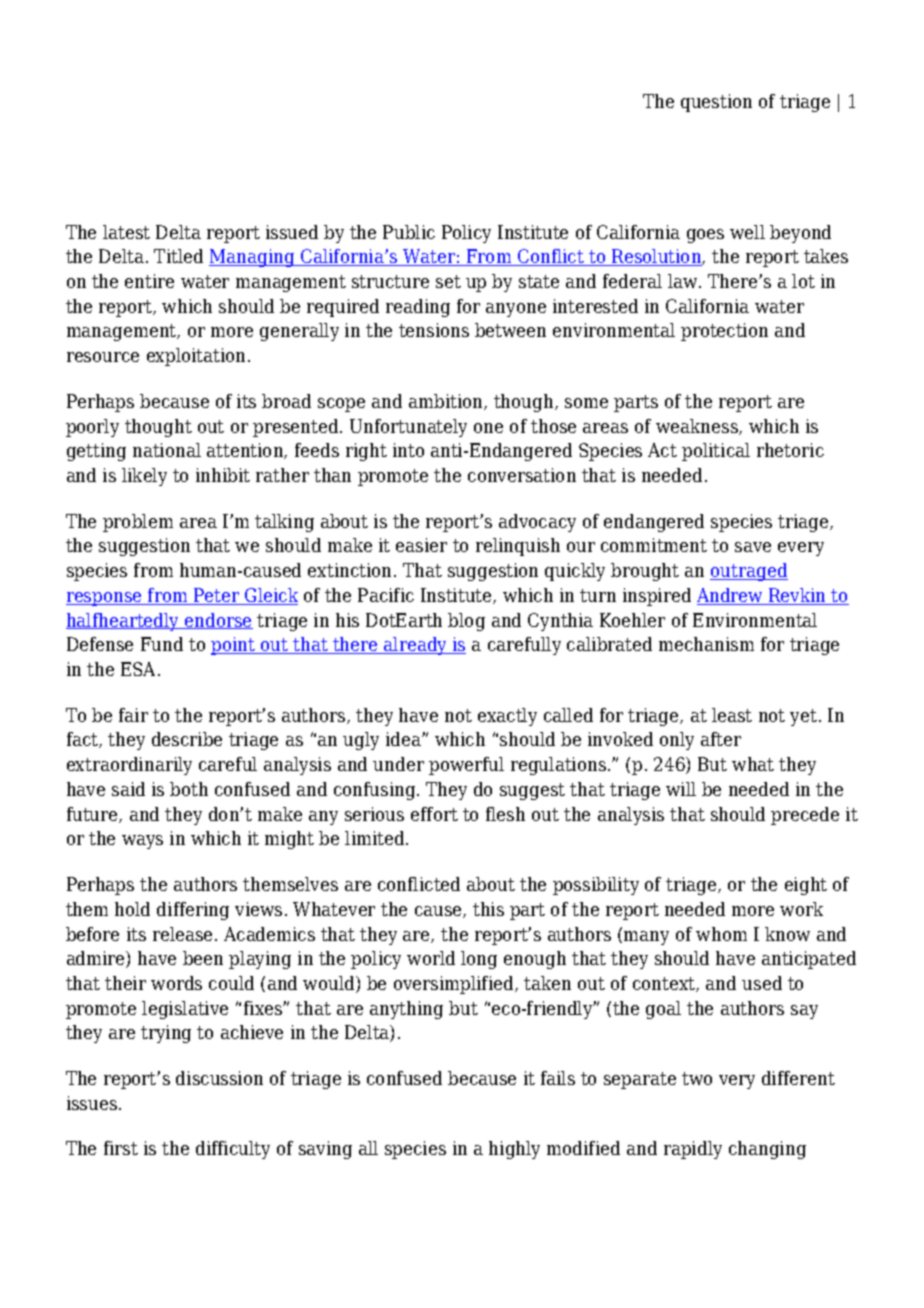  I want to click on latest, so click(126, 232).
